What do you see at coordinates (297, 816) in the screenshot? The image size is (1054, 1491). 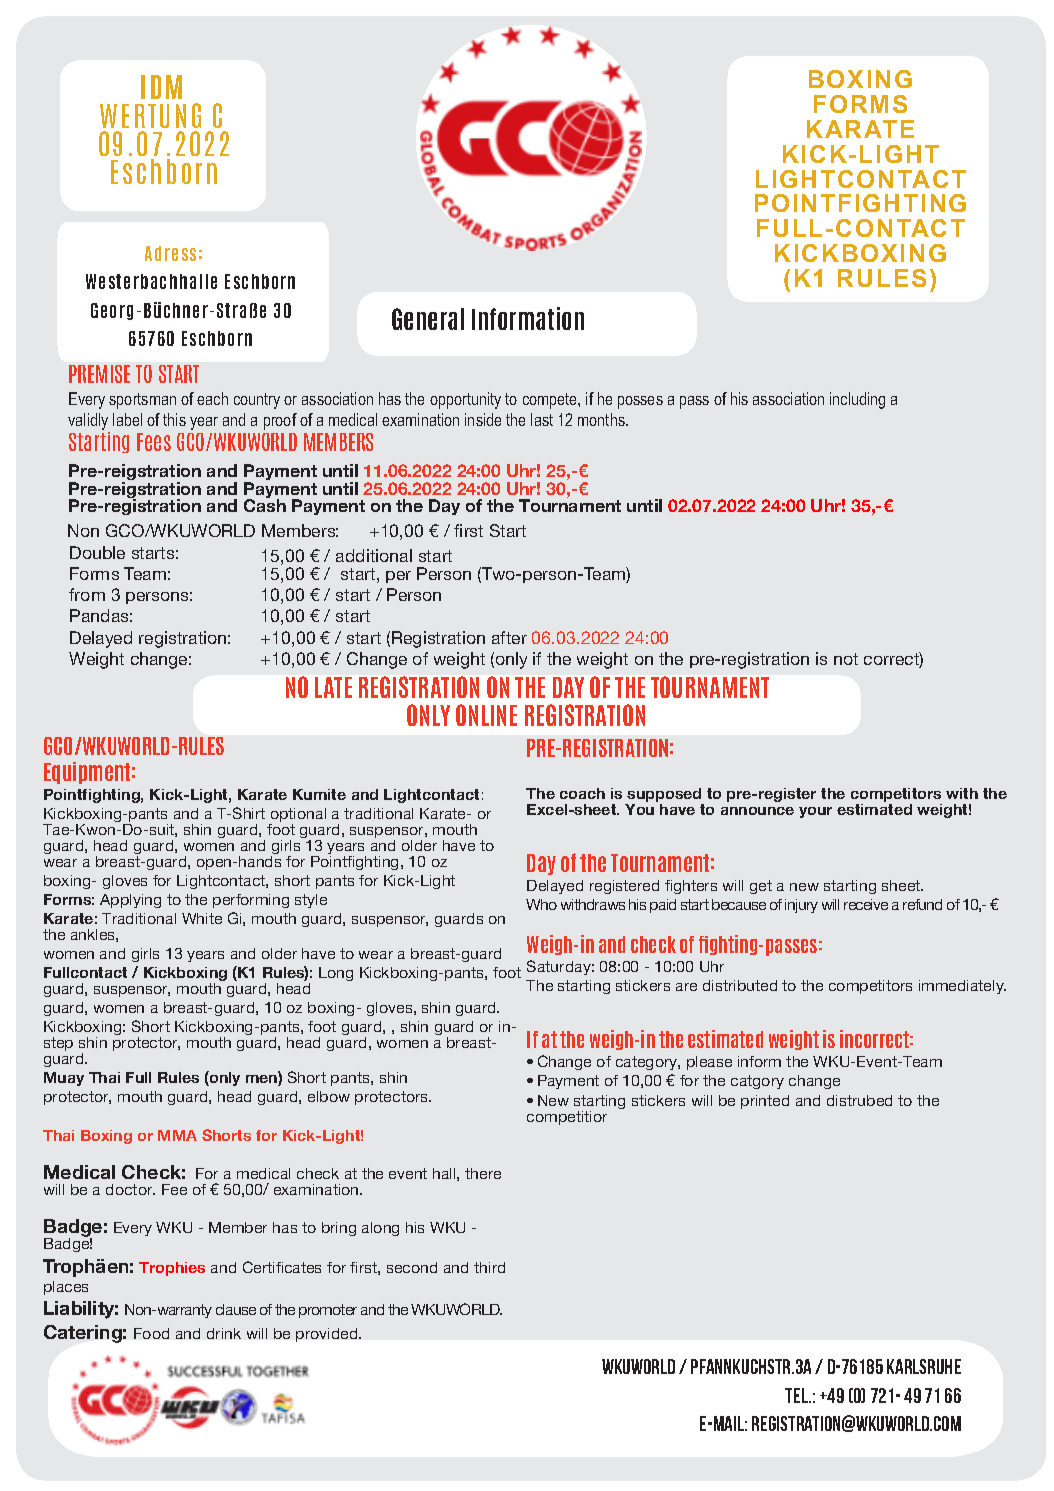 I see `optional` at bounding box center [297, 816].
